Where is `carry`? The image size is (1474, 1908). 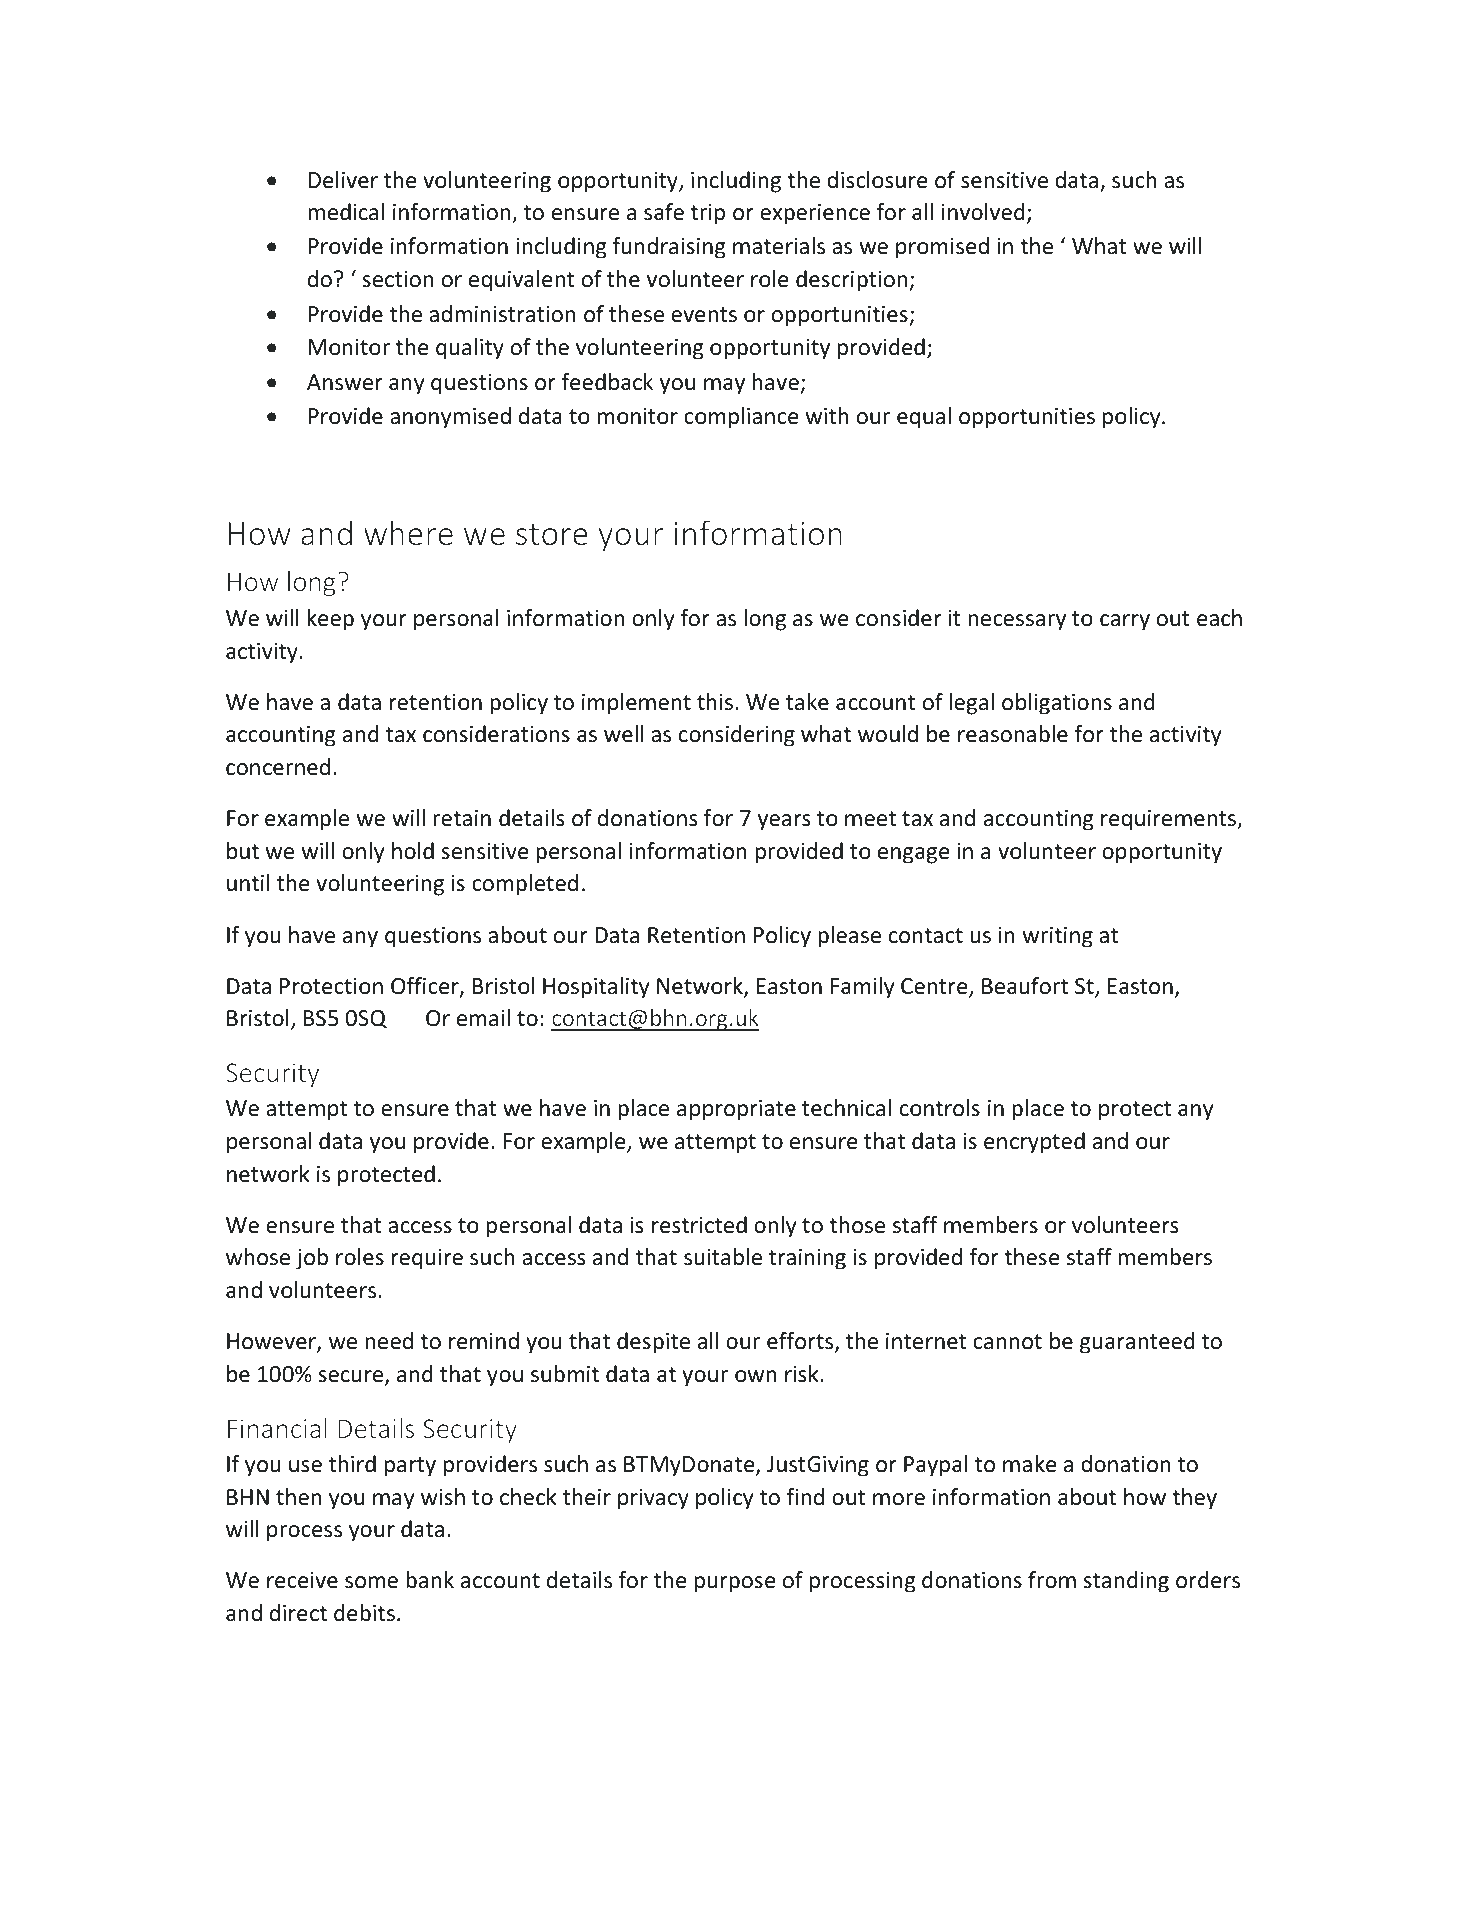 carry is located at coordinates (1125, 622).
